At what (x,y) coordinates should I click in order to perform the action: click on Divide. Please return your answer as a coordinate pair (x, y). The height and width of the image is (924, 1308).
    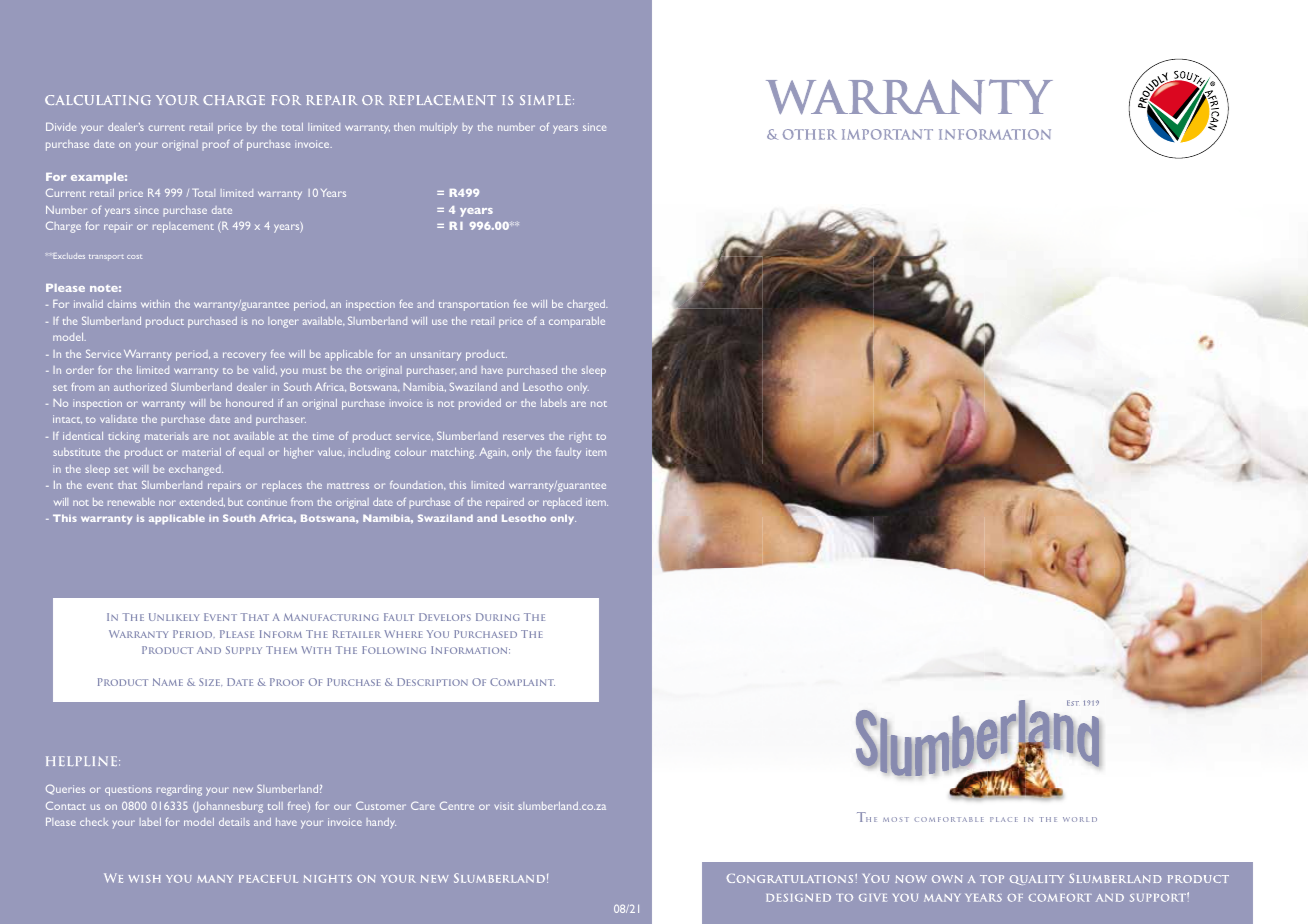
    Looking at the image, I should click on (61, 127).
